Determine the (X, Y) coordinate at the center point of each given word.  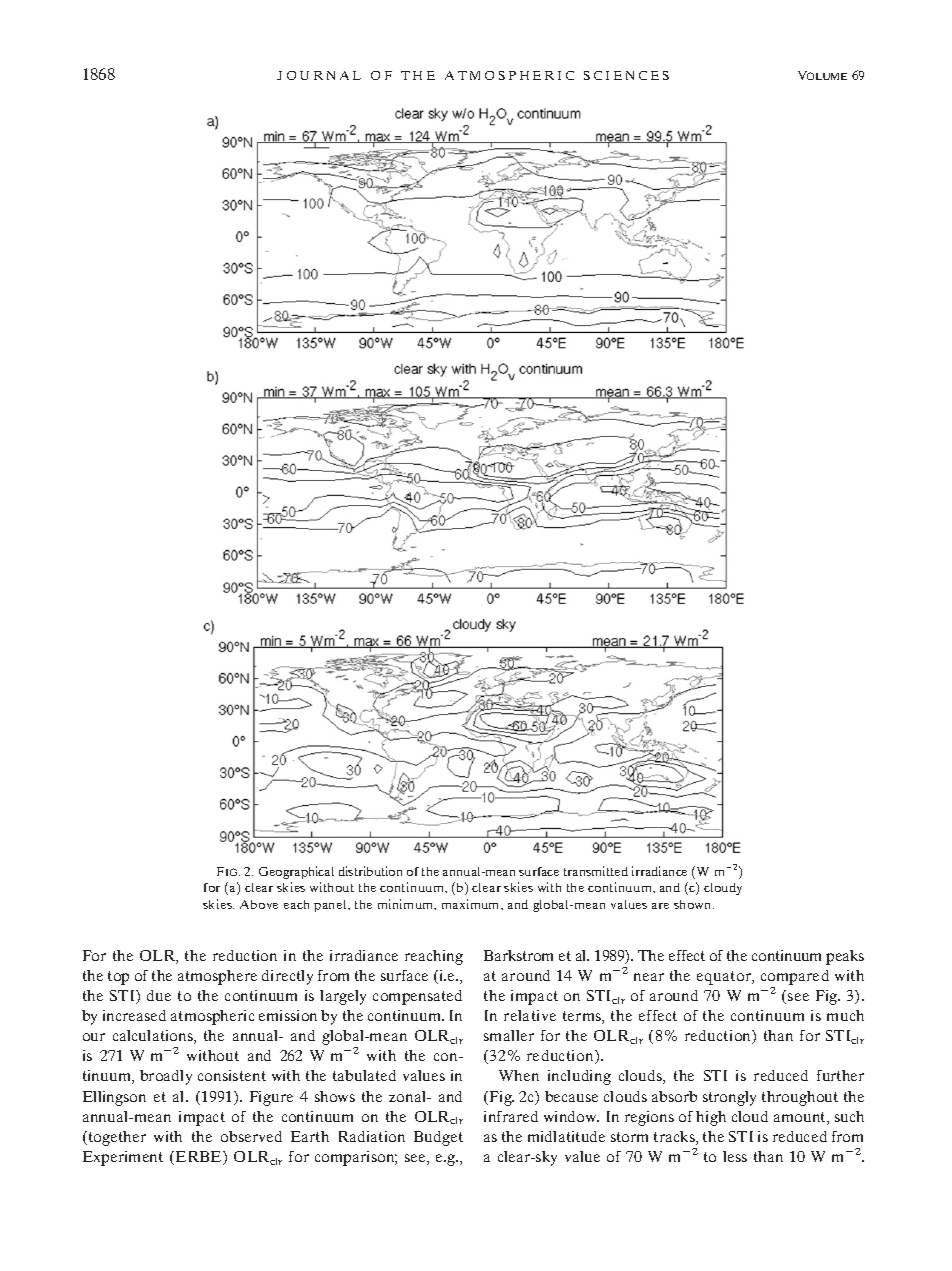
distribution (370, 871)
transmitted (596, 871)
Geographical (296, 872)
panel (331, 906)
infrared (511, 1116)
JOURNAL (319, 75)
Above (259, 904)
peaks (845, 957)
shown (694, 904)
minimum (407, 904)
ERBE (200, 1158)
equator (725, 978)
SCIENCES (626, 75)
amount (801, 1118)
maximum (472, 904)
